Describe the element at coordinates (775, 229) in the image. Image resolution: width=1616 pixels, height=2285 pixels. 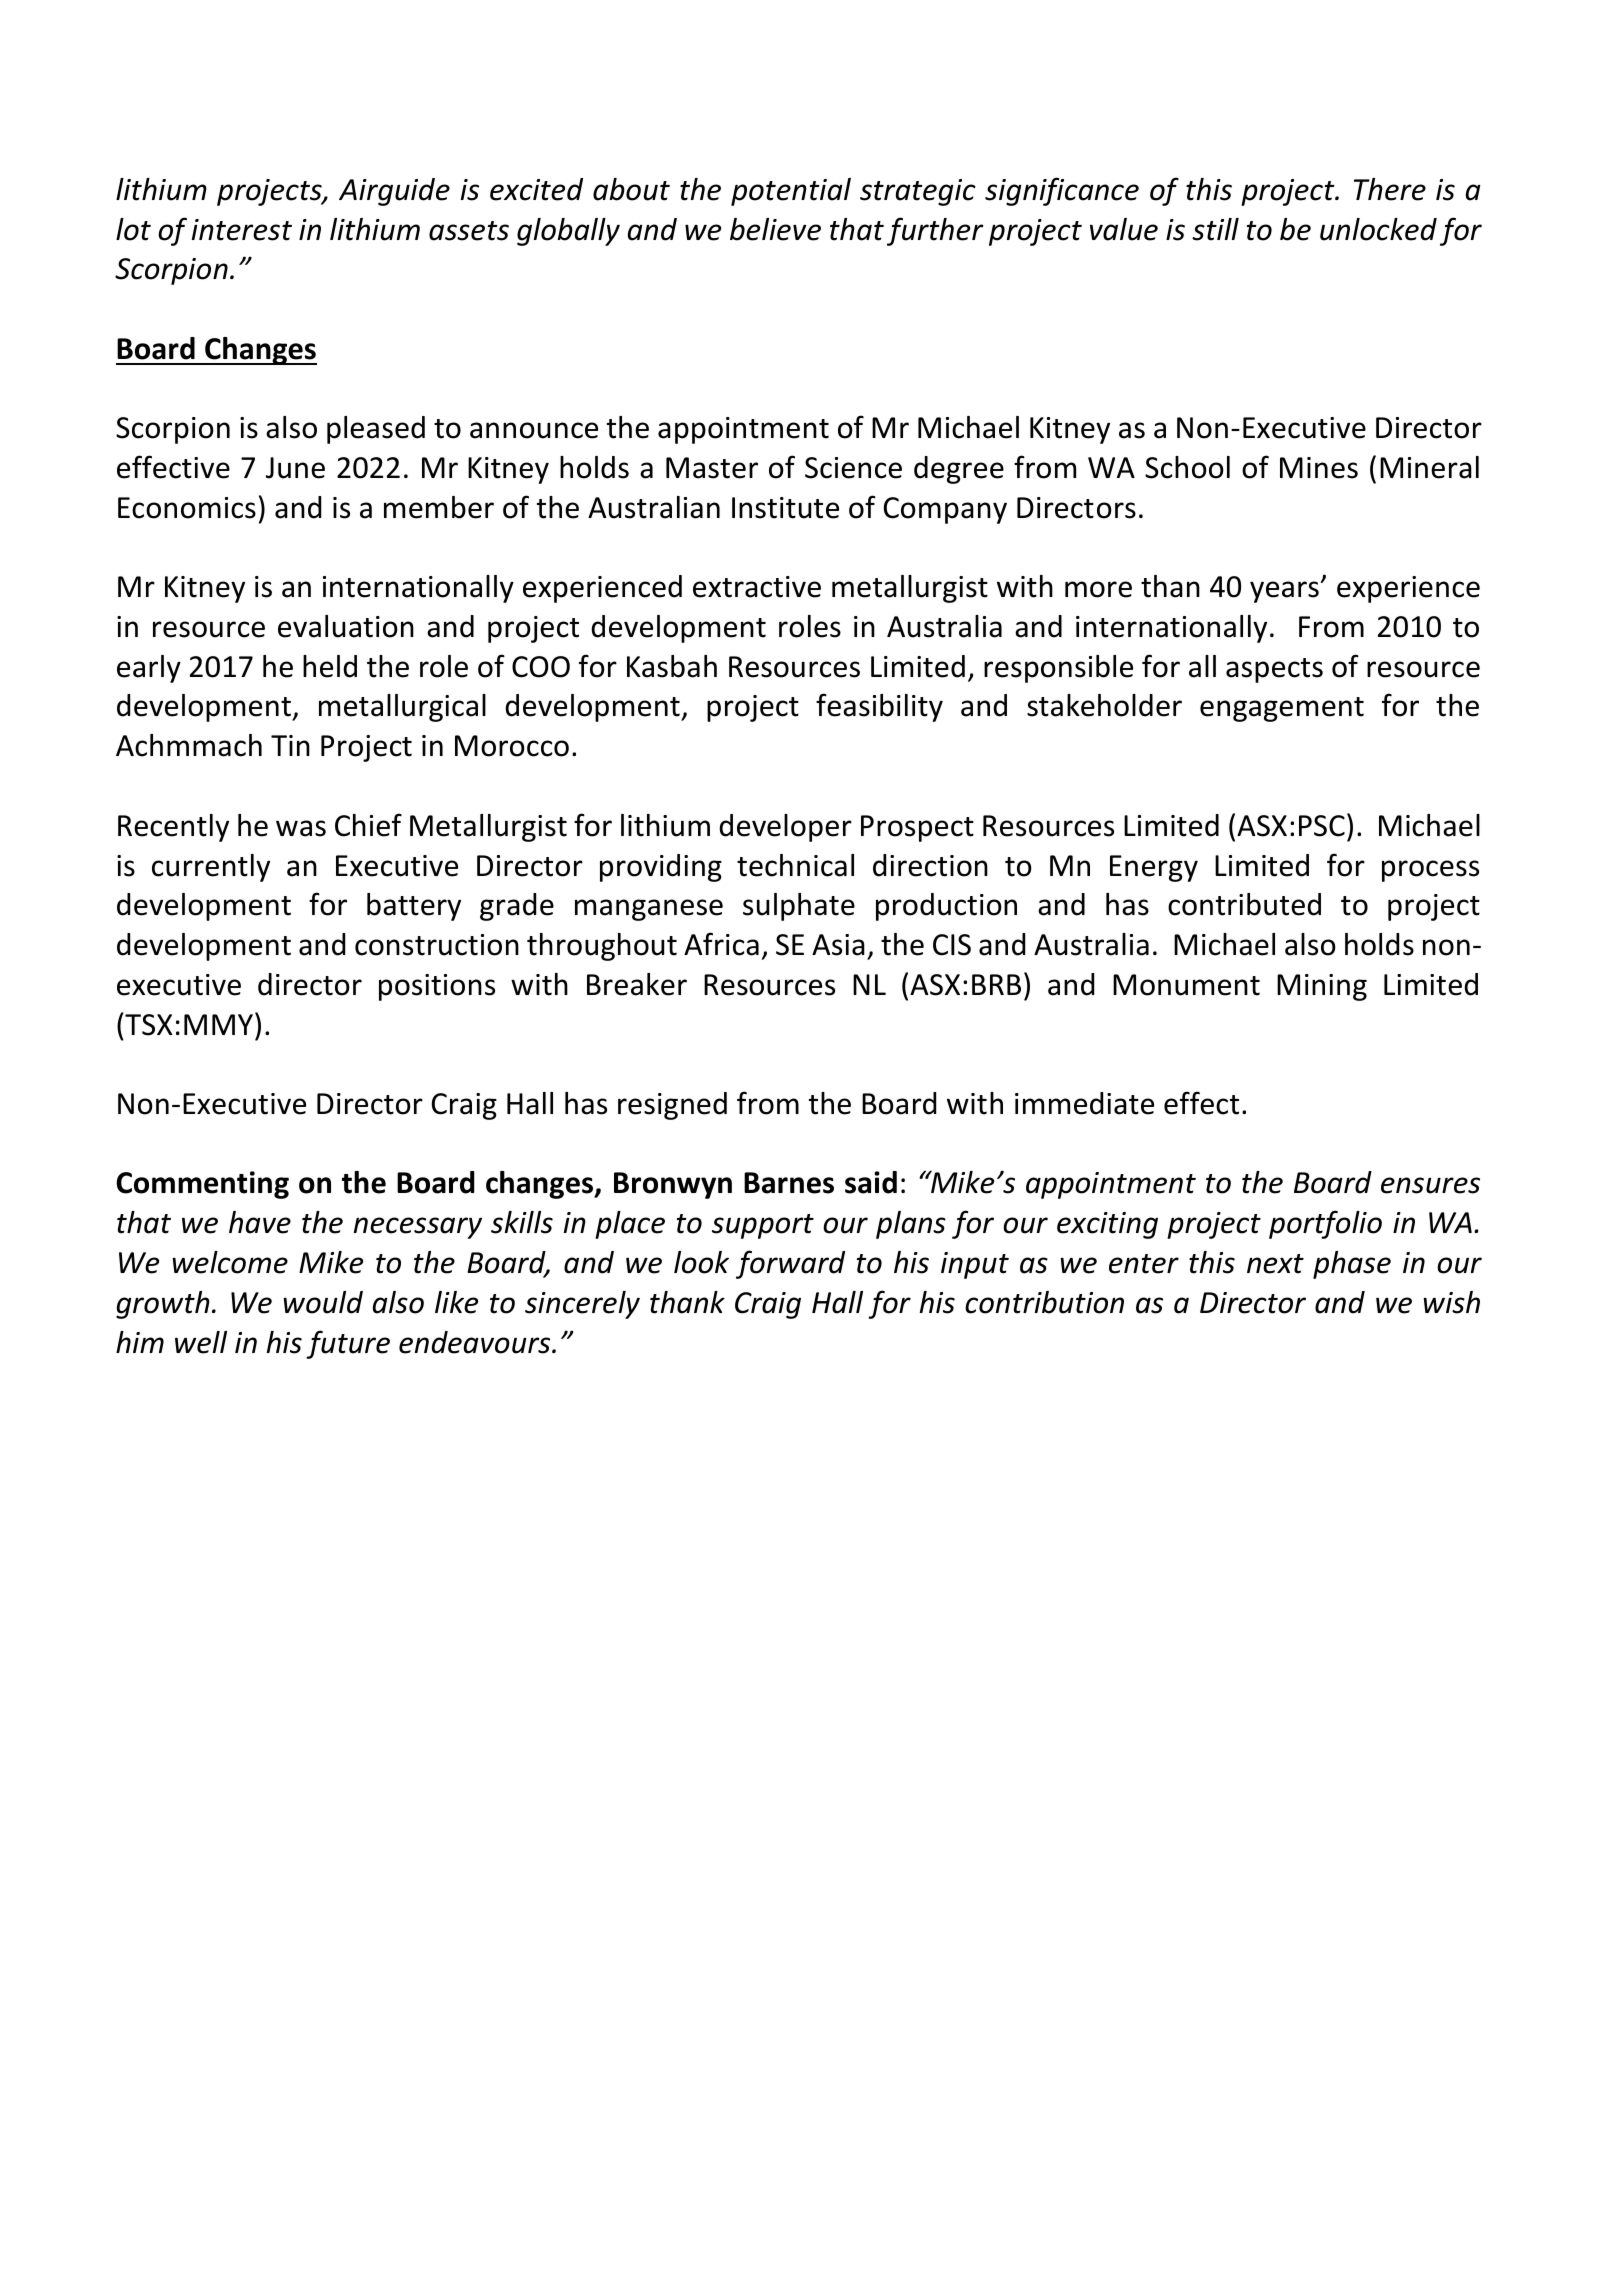
I see `believe` at that location.
